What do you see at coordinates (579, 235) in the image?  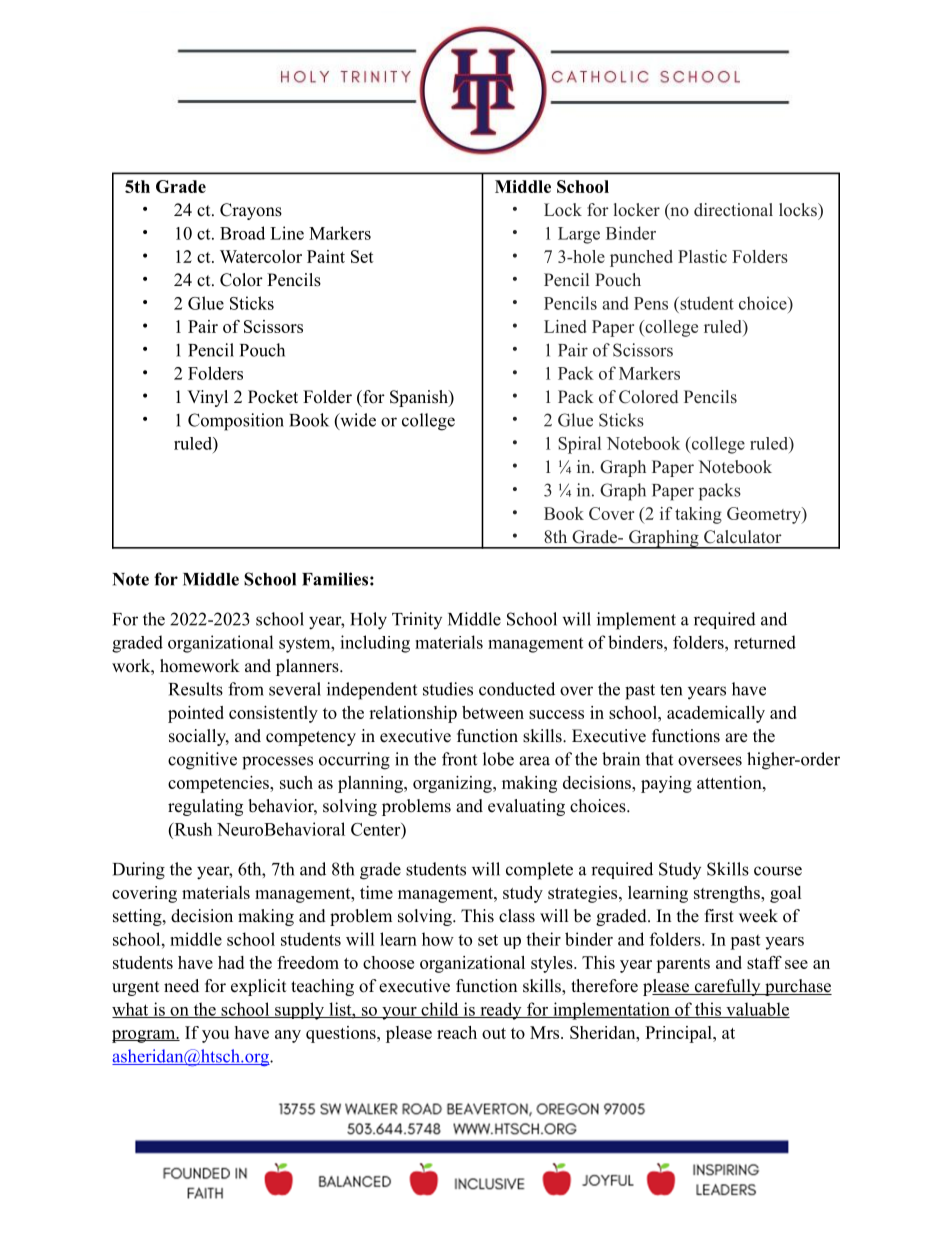 I see `Large` at bounding box center [579, 235].
